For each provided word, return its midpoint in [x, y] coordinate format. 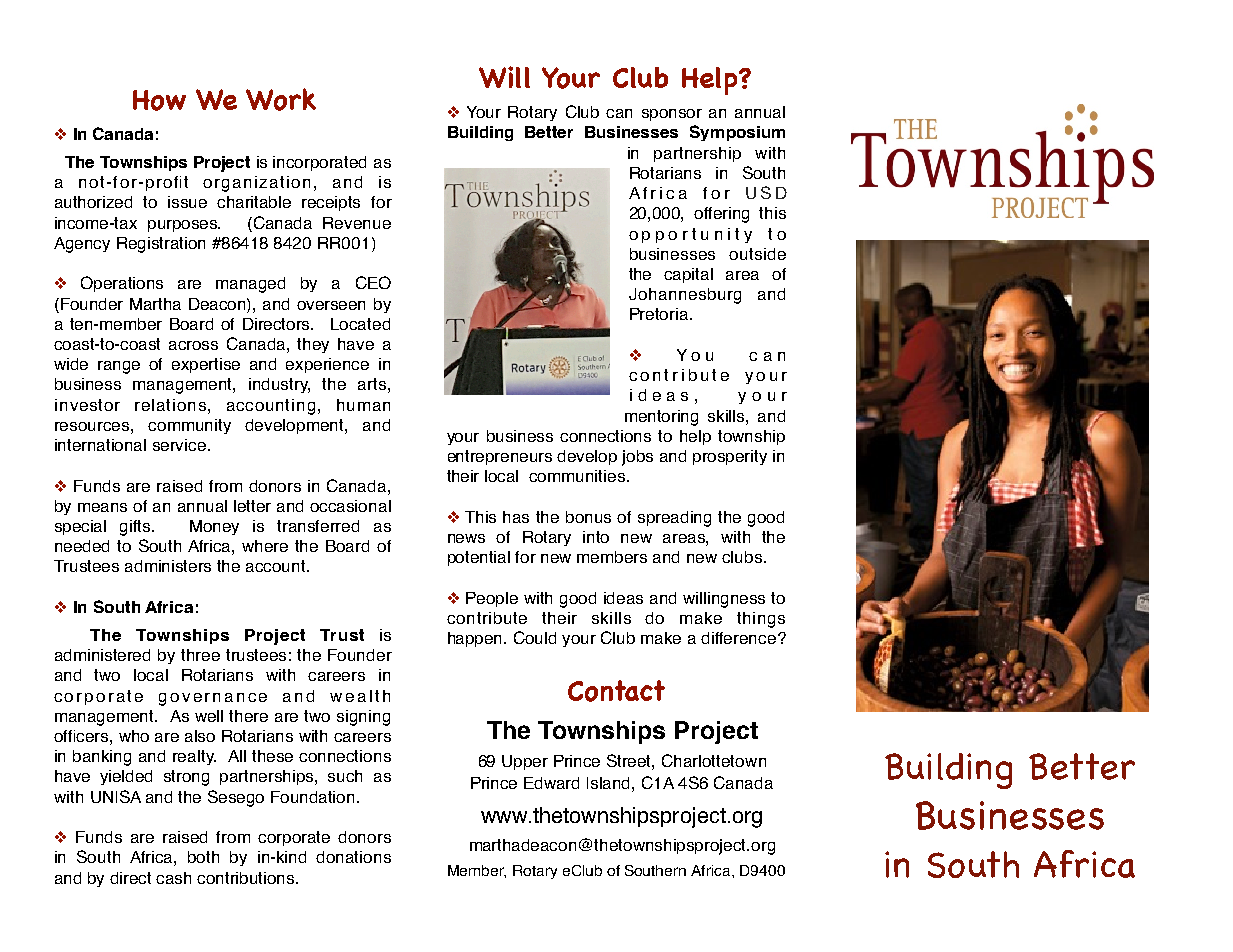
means [102, 507]
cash [173, 878]
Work [281, 99]
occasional [350, 506]
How [159, 100]
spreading [674, 519]
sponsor [672, 115]
